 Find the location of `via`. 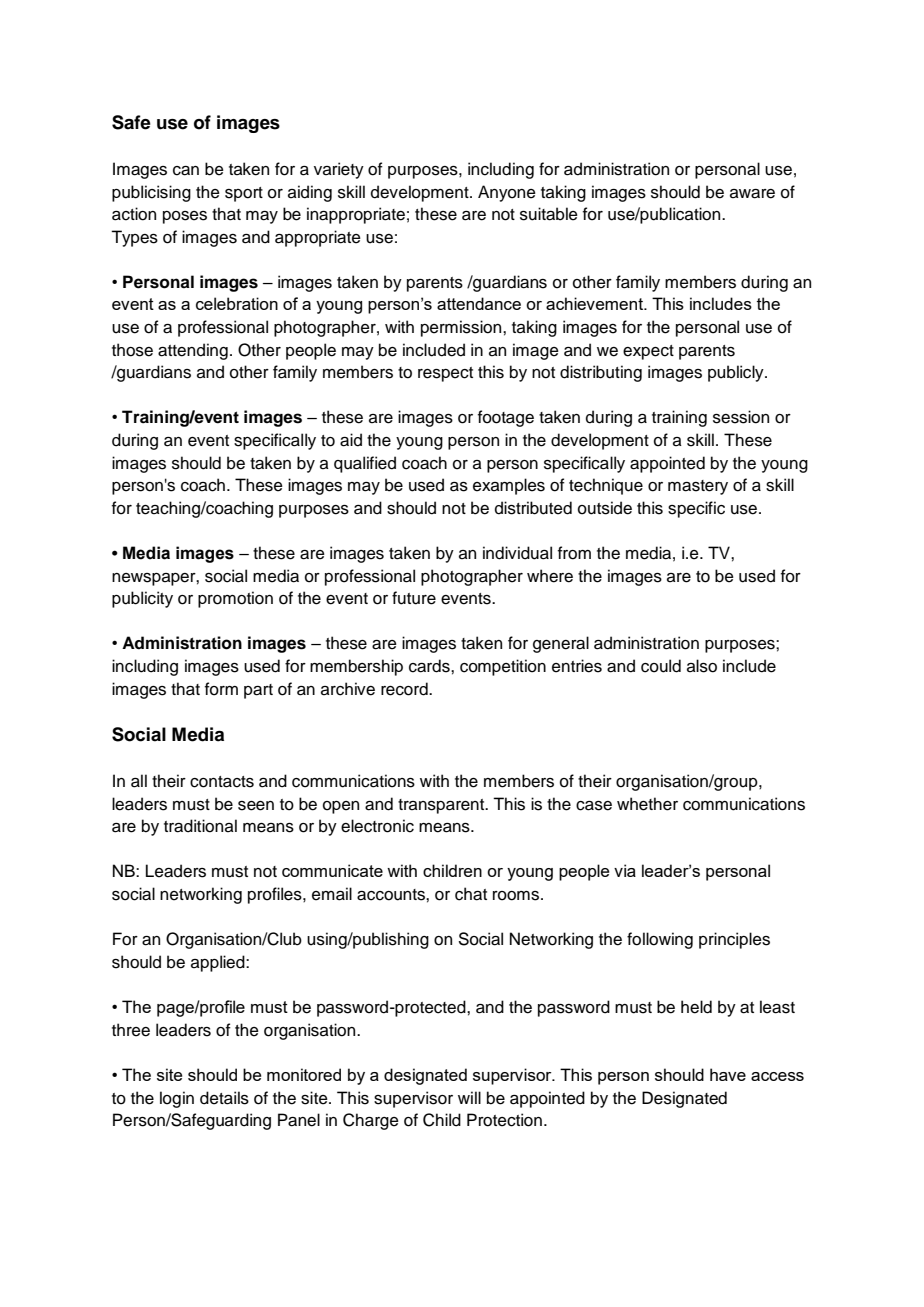

via is located at coordinates (625, 870).
